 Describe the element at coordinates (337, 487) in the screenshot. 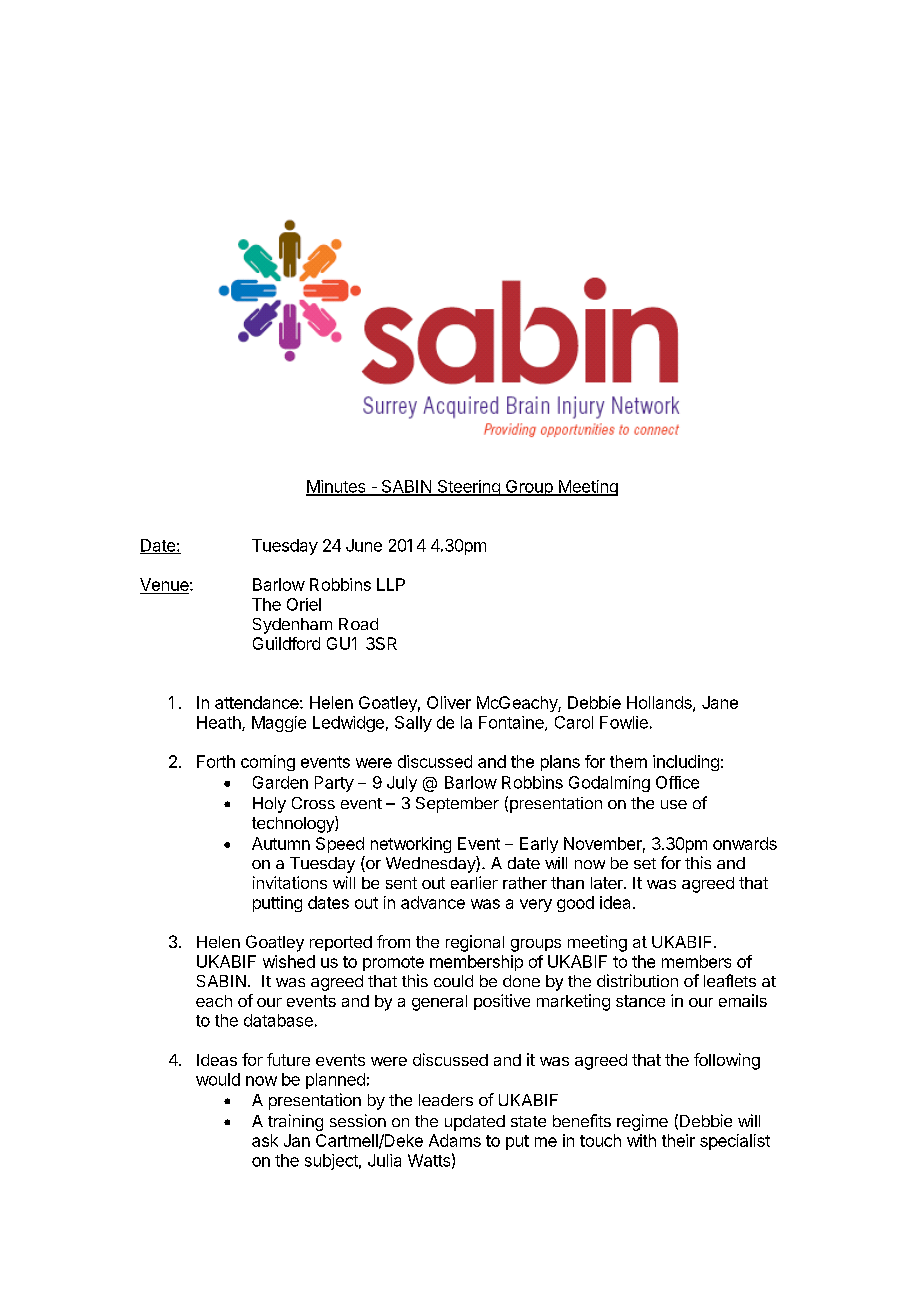

I see `Minutes` at that location.
